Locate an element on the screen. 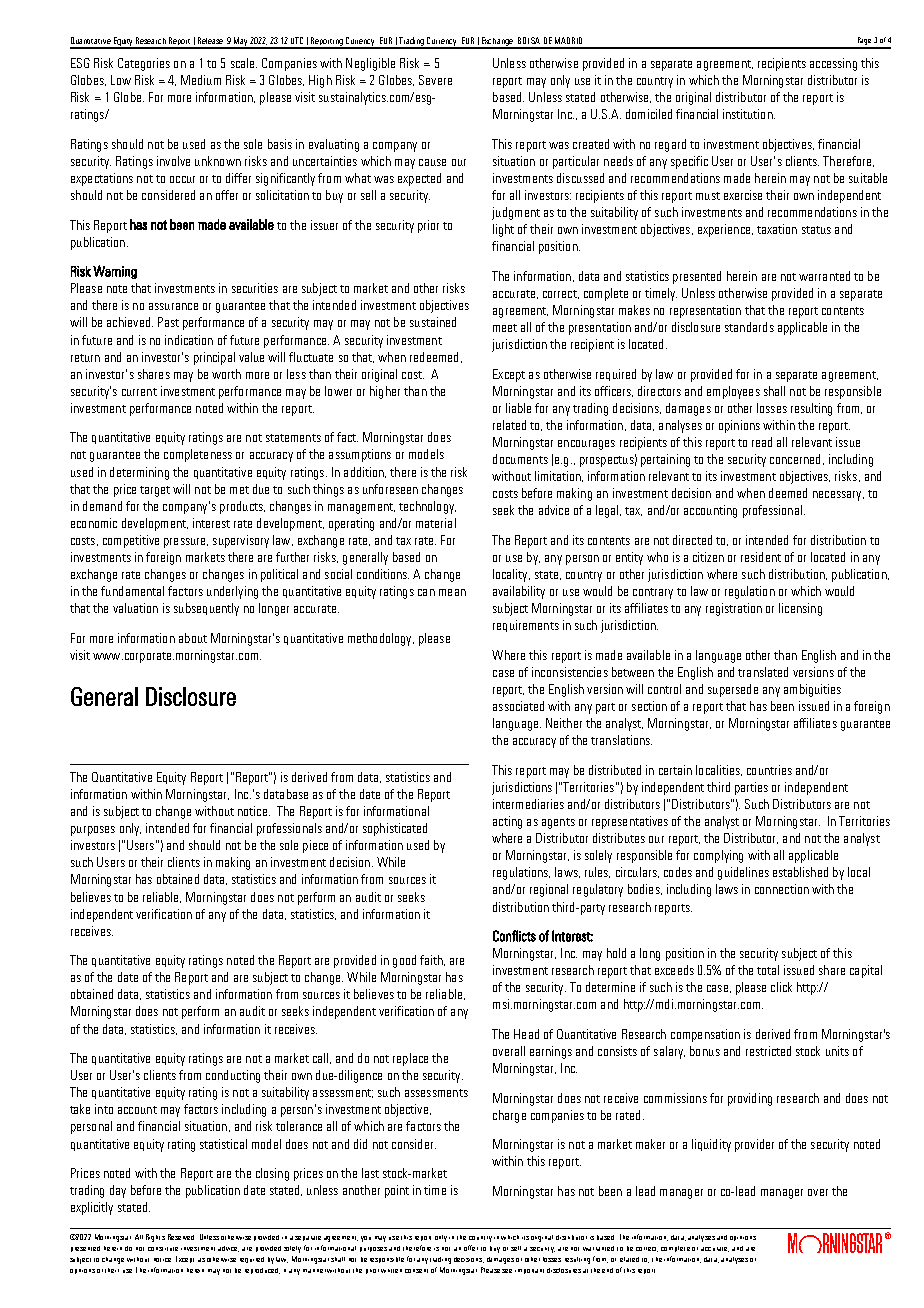 This screenshot has height=1308, width=924. requirements is located at coordinates (526, 626).
